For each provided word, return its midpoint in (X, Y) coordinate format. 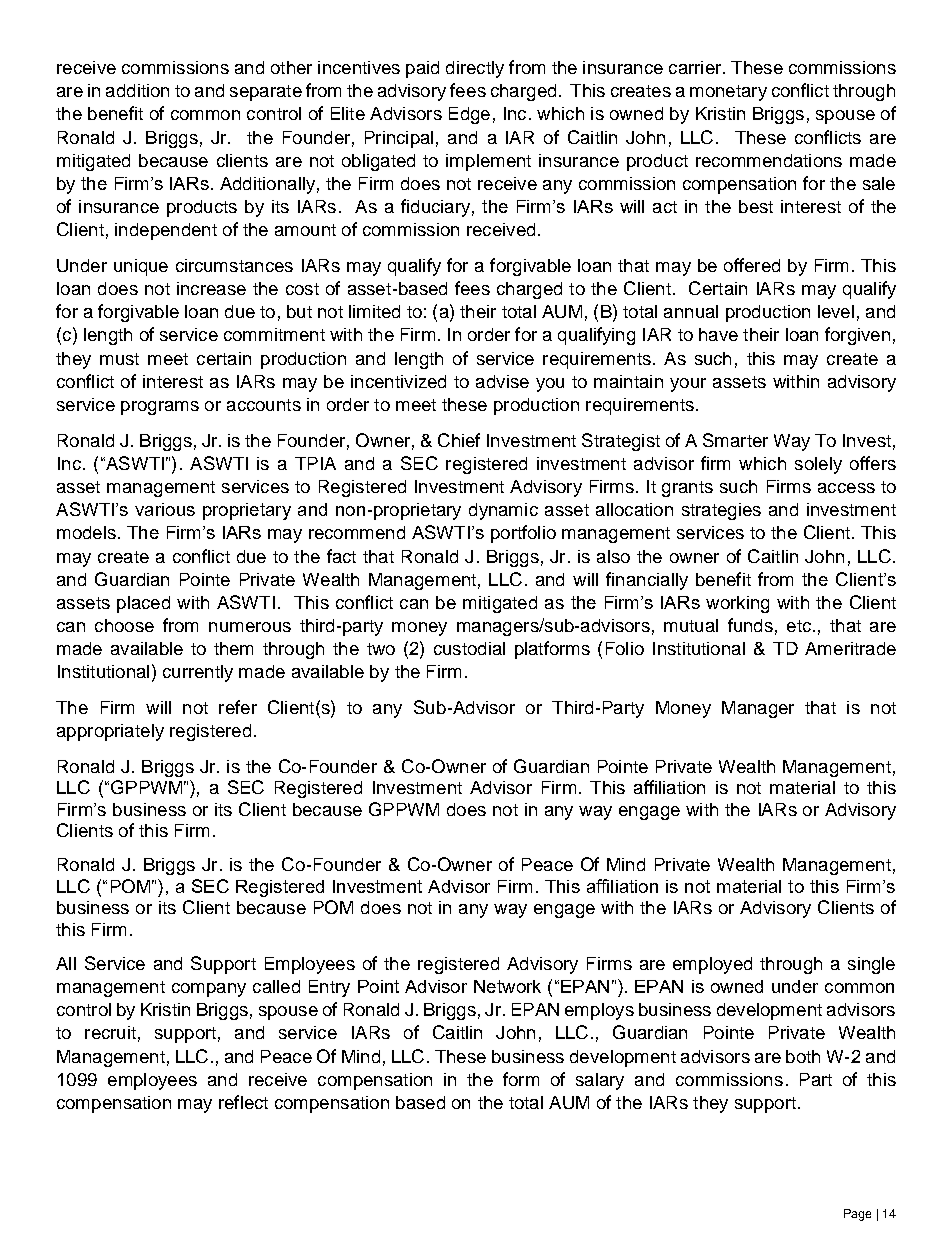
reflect (243, 1102)
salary (600, 1081)
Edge (469, 115)
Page (857, 1215)
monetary (728, 93)
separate (266, 93)
